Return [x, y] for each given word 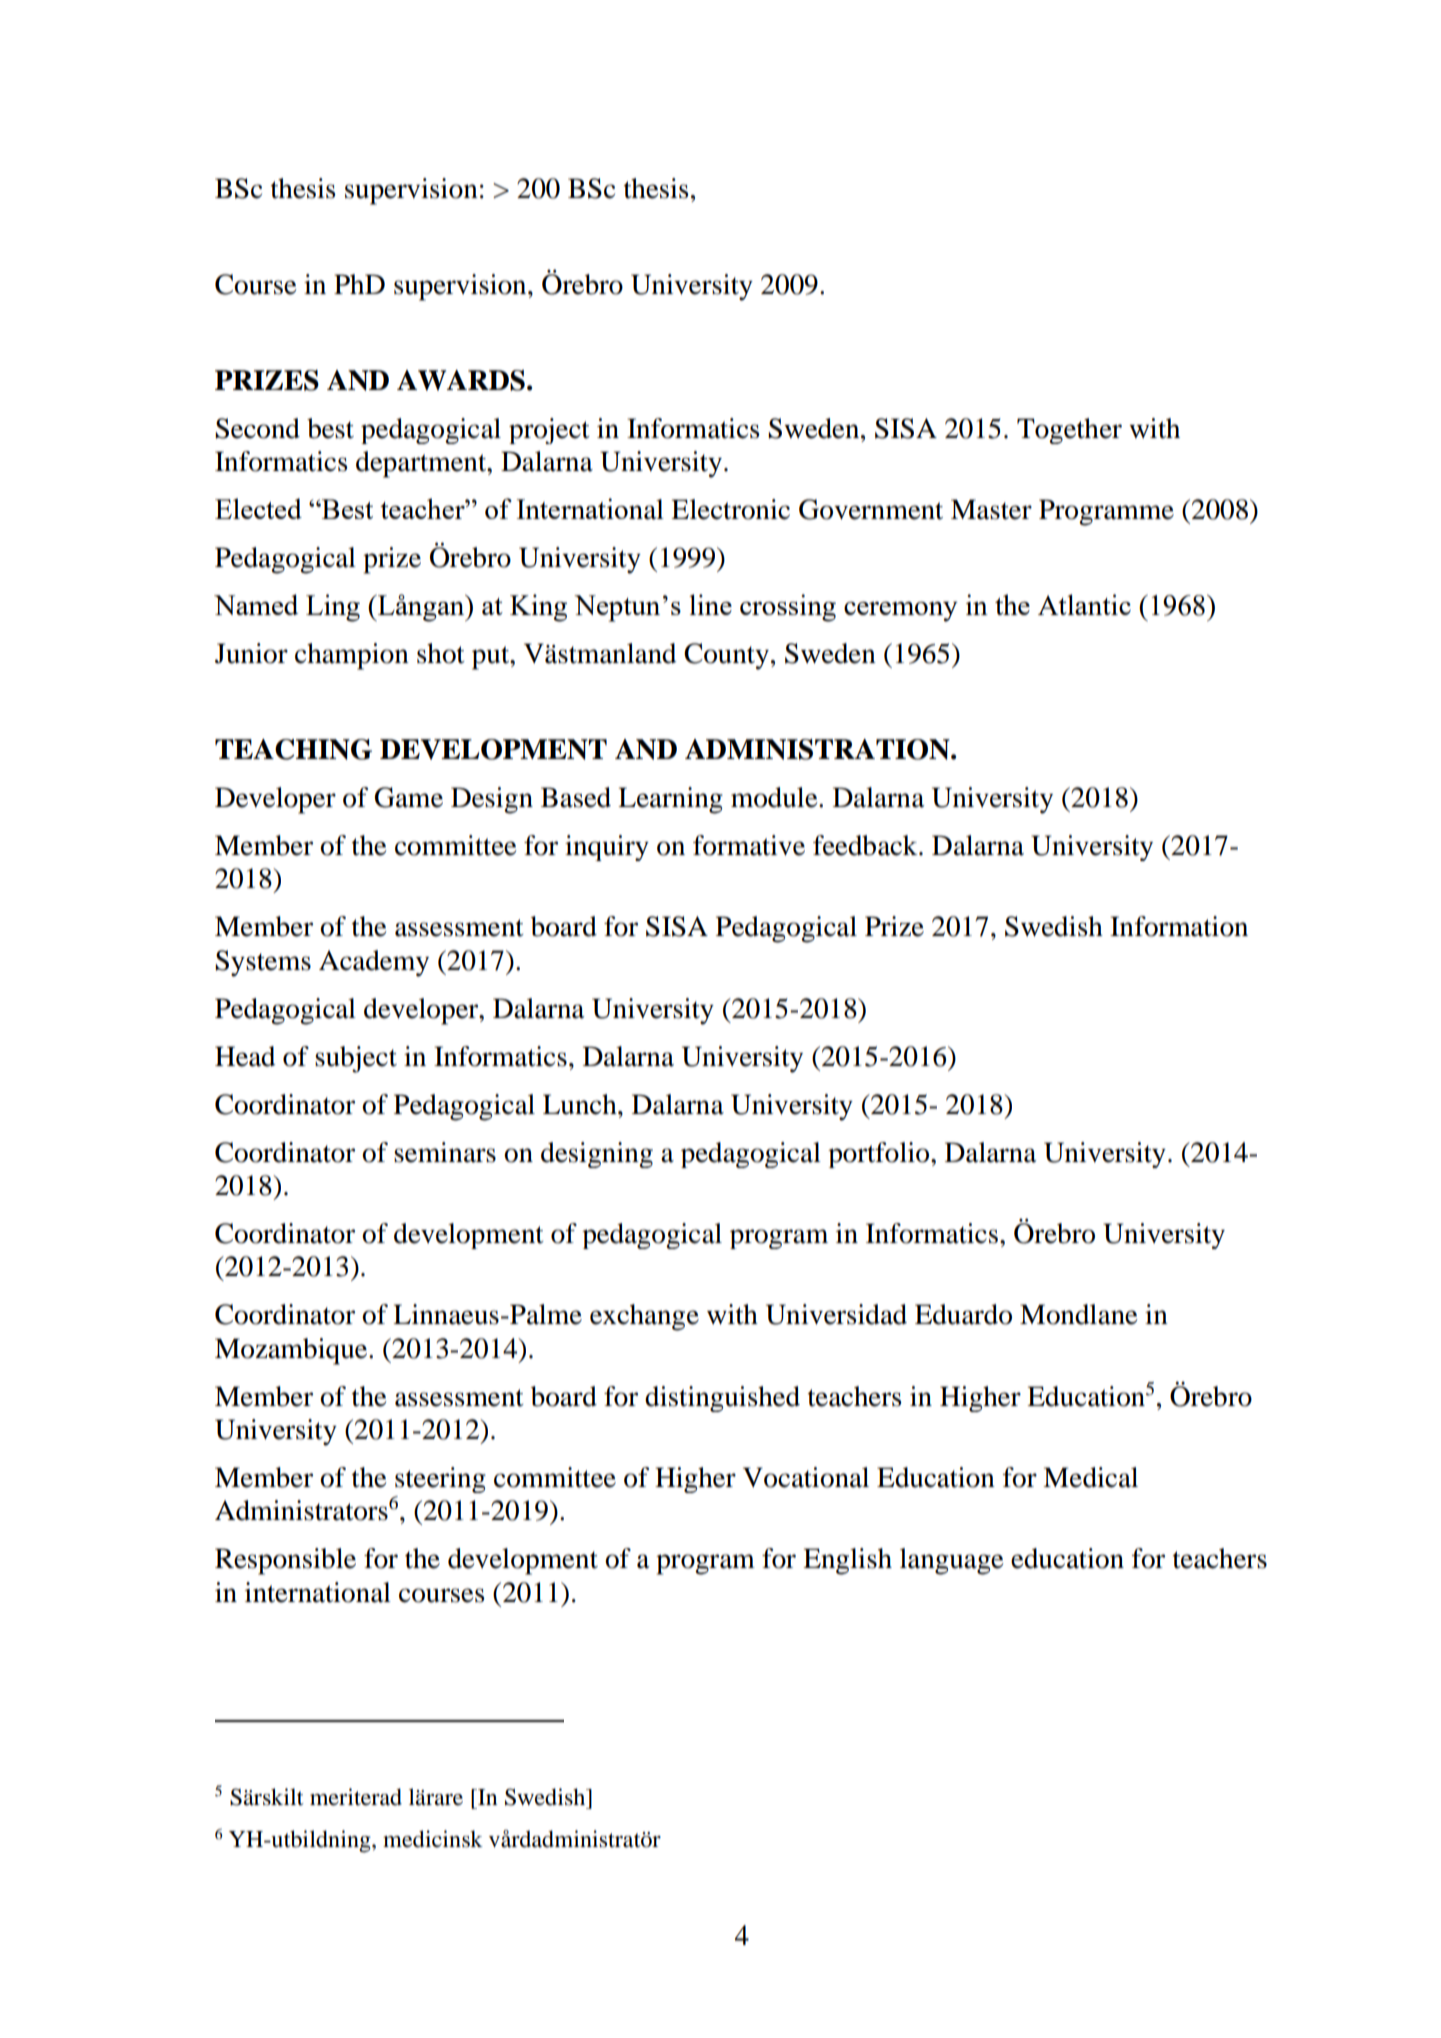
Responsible [285, 1561]
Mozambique [292, 1351]
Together [1069, 431]
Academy [374, 963]
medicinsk [433, 1839]
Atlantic [1084, 604]
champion [352, 656]
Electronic [730, 509]
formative [749, 845]
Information [1179, 926]
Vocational [806, 1477]
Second [257, 428]
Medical [1090, 1477]
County [726, 656]
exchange [644, 1317]
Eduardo [963, 1314]
